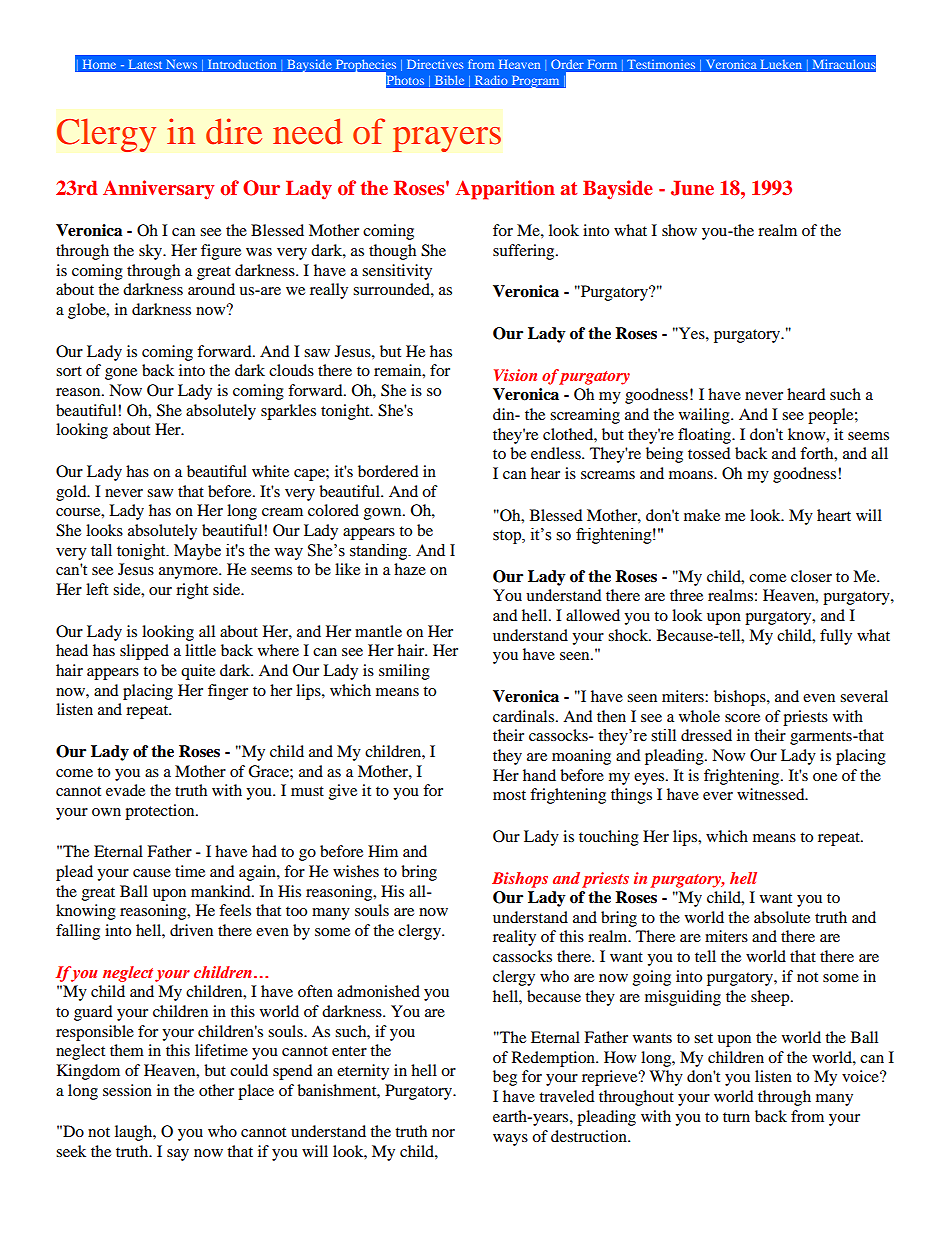  I want to click on endless, so click(557, 453).
